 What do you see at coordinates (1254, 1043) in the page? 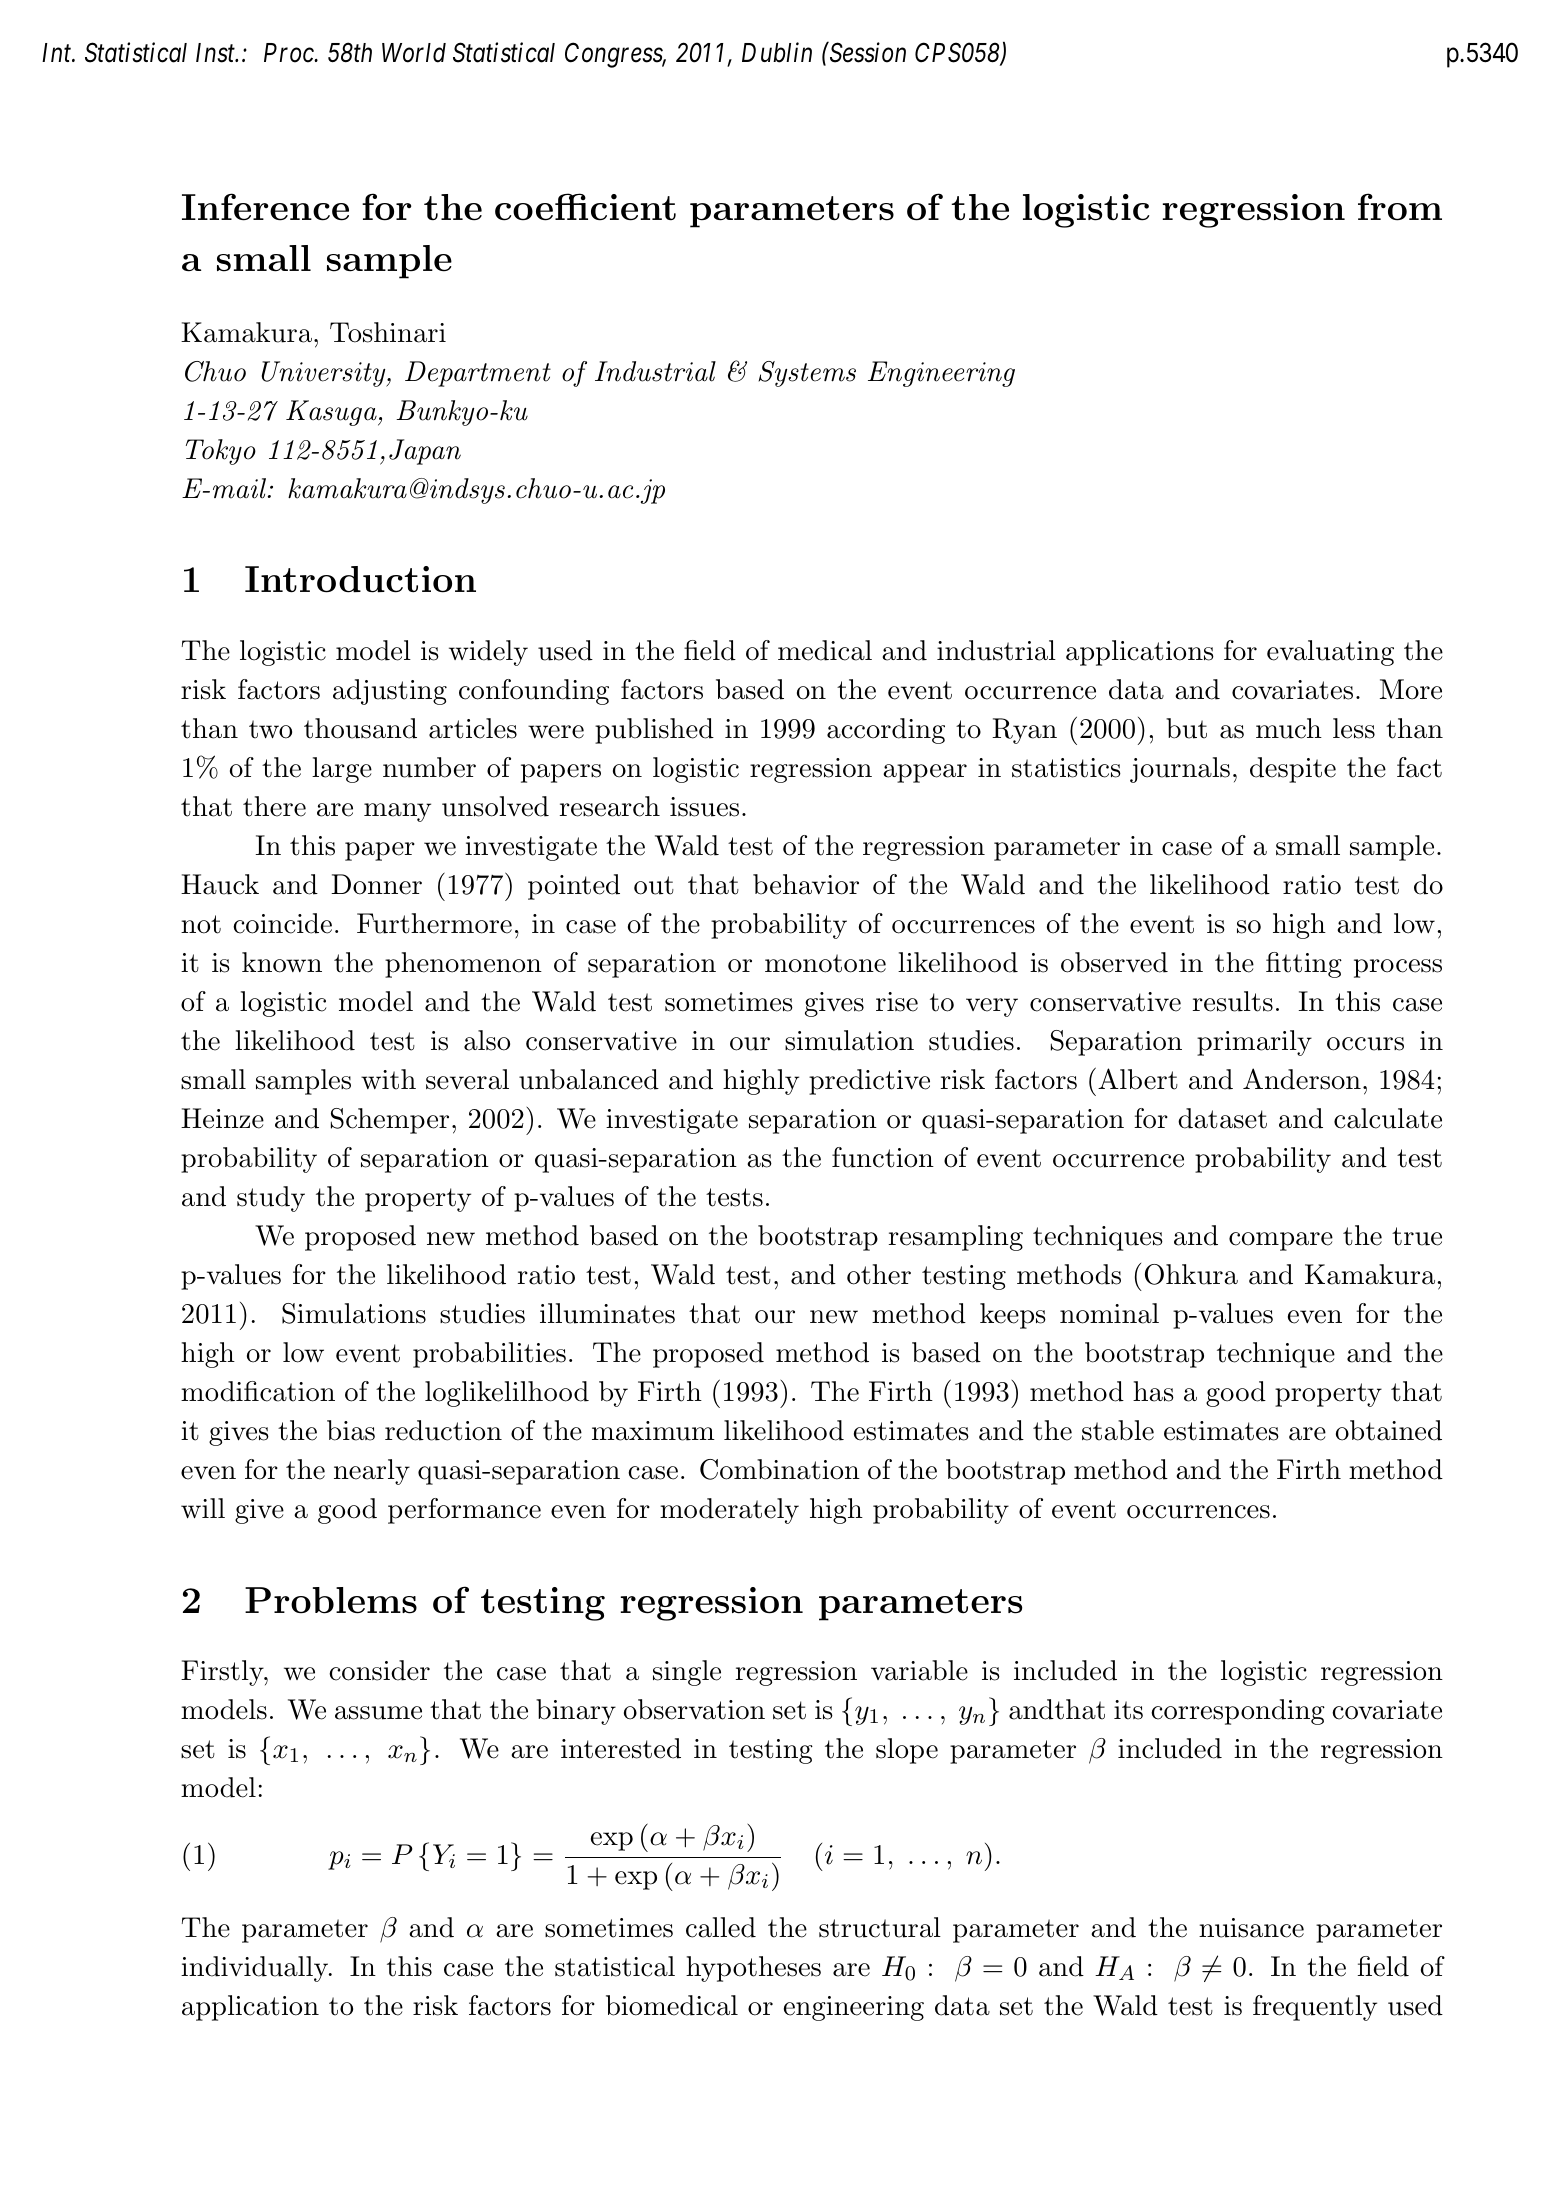
I see `primarily` at bounding box center [1254, 1043].
